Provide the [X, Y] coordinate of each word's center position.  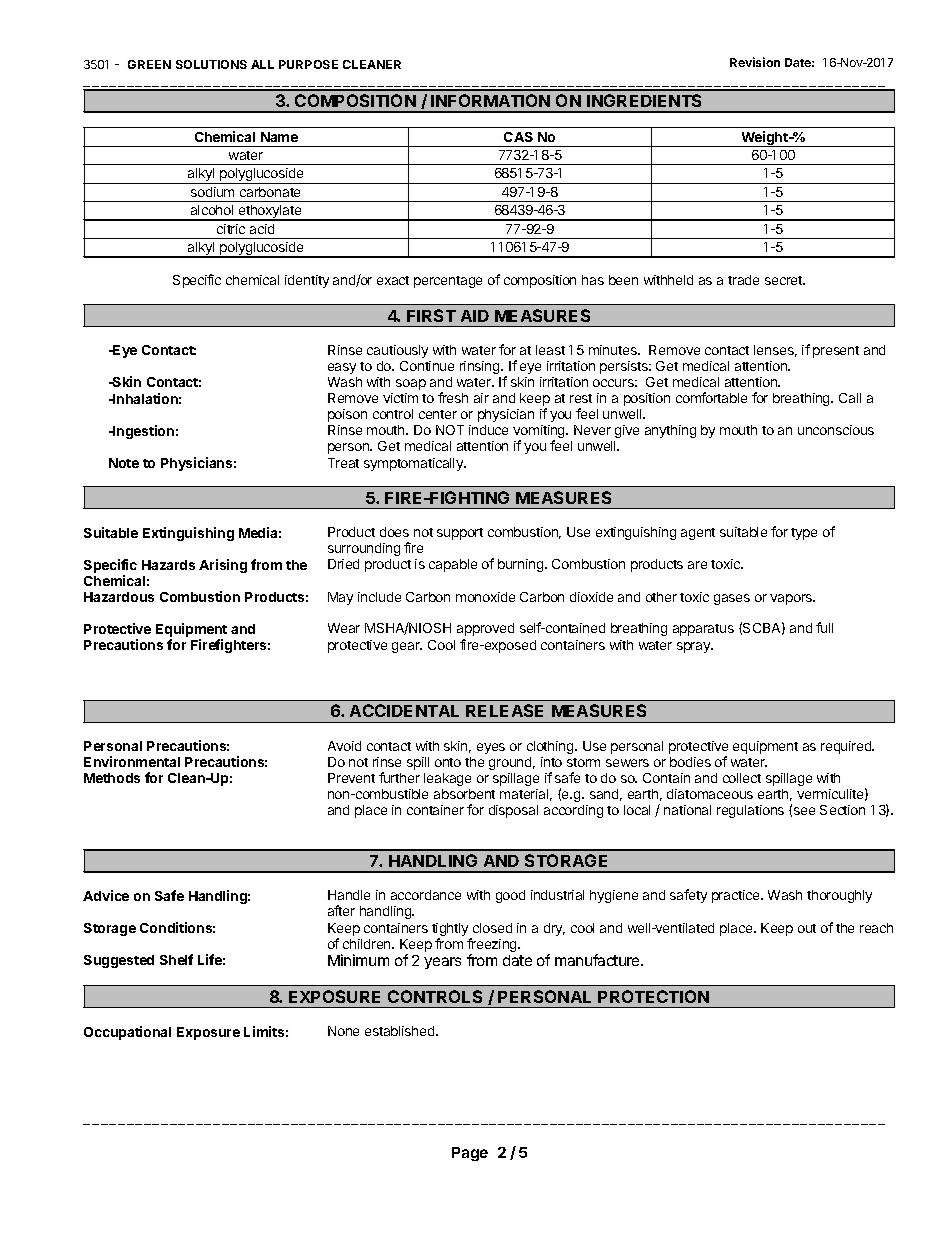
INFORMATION [490, 100]
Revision [755, 62]
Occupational [127, 1033]
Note [124, 463]
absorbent [464, 794]
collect [742, 778]
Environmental [132, 761]
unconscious [836, 430]
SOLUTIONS [211, 64]
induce [488, 430]
